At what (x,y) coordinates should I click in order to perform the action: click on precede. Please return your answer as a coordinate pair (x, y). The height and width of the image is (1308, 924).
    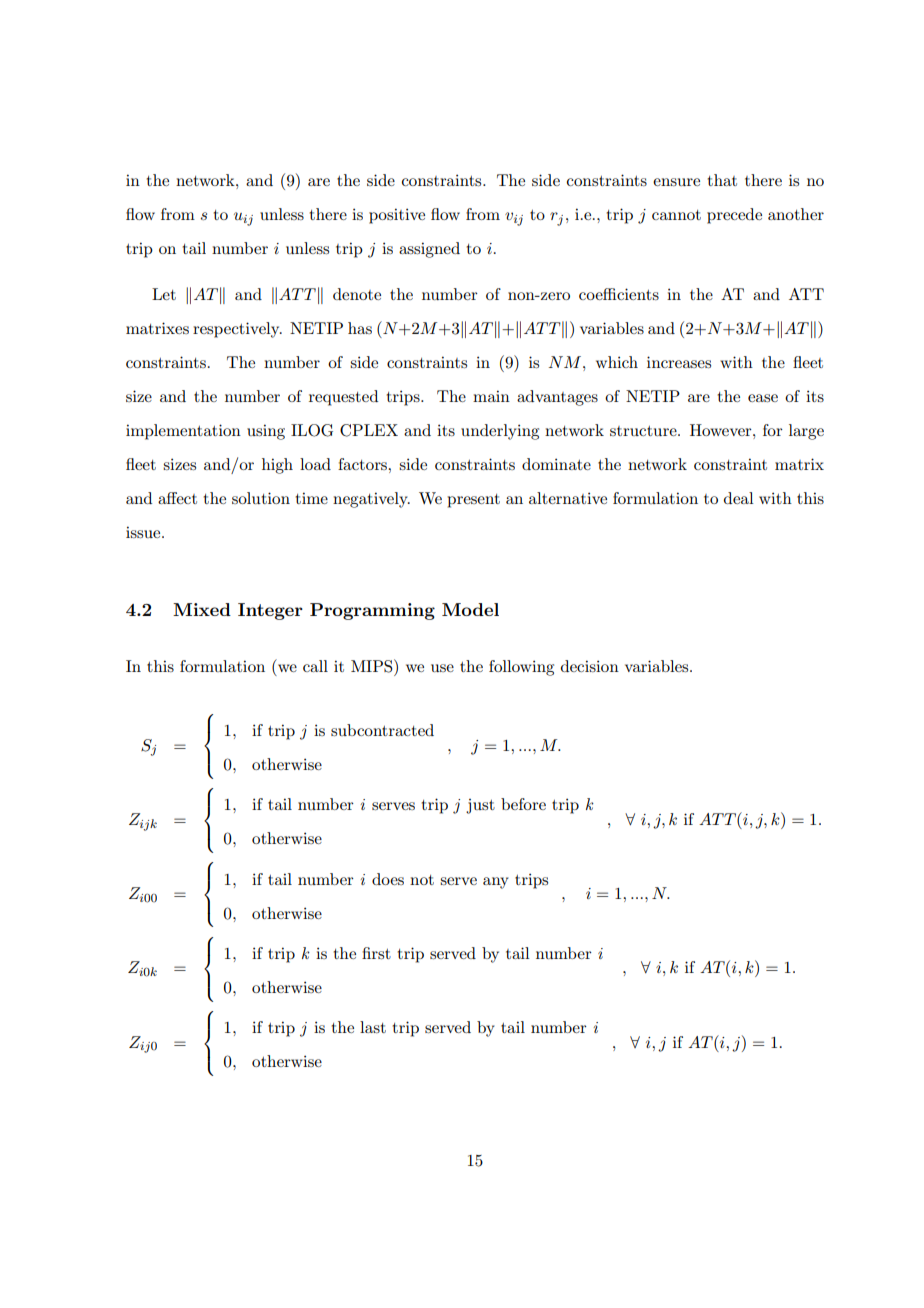
    Looking at the image, I should click on (734, 216).
